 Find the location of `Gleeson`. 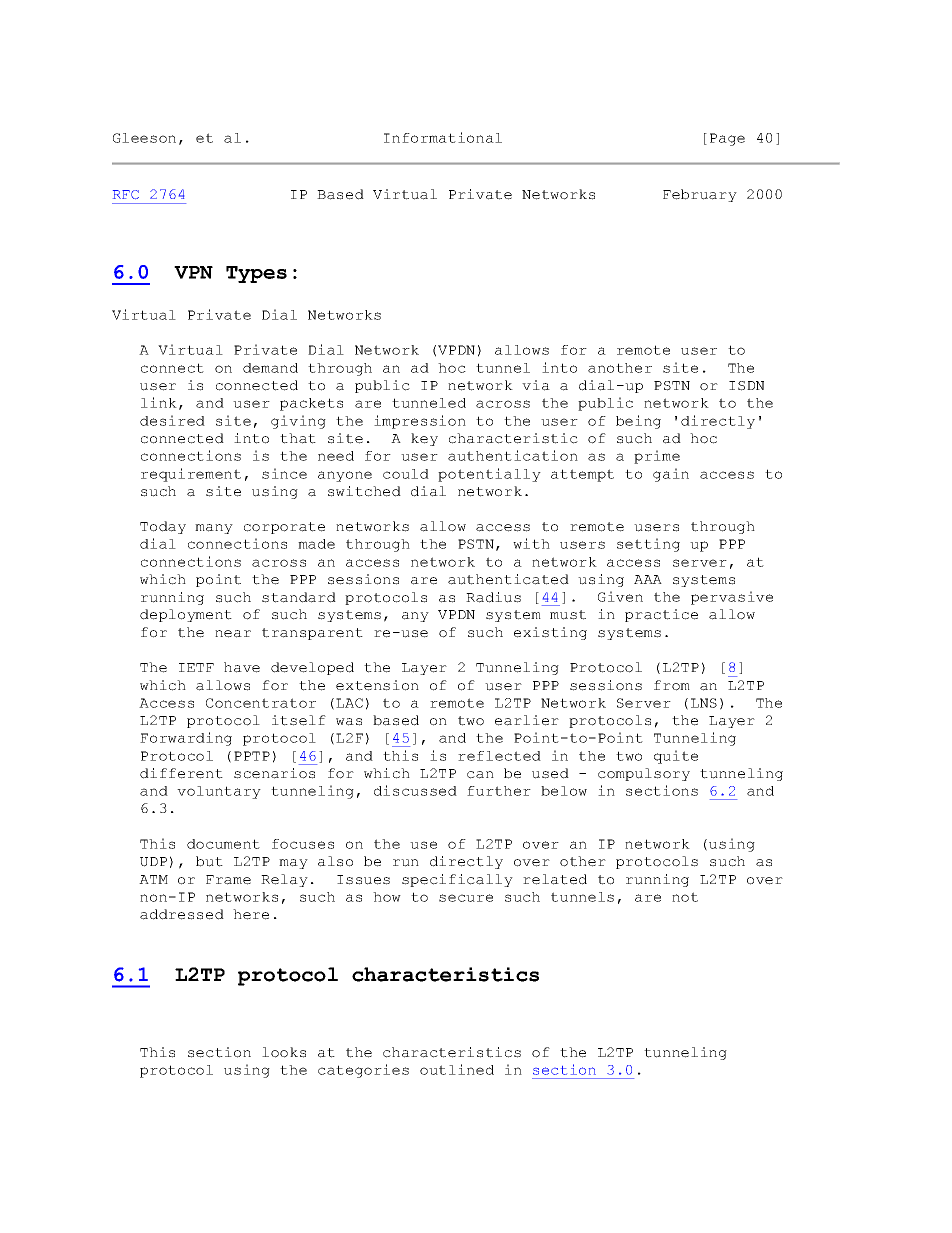

Gleeson is located at coordinates (144, 138).
